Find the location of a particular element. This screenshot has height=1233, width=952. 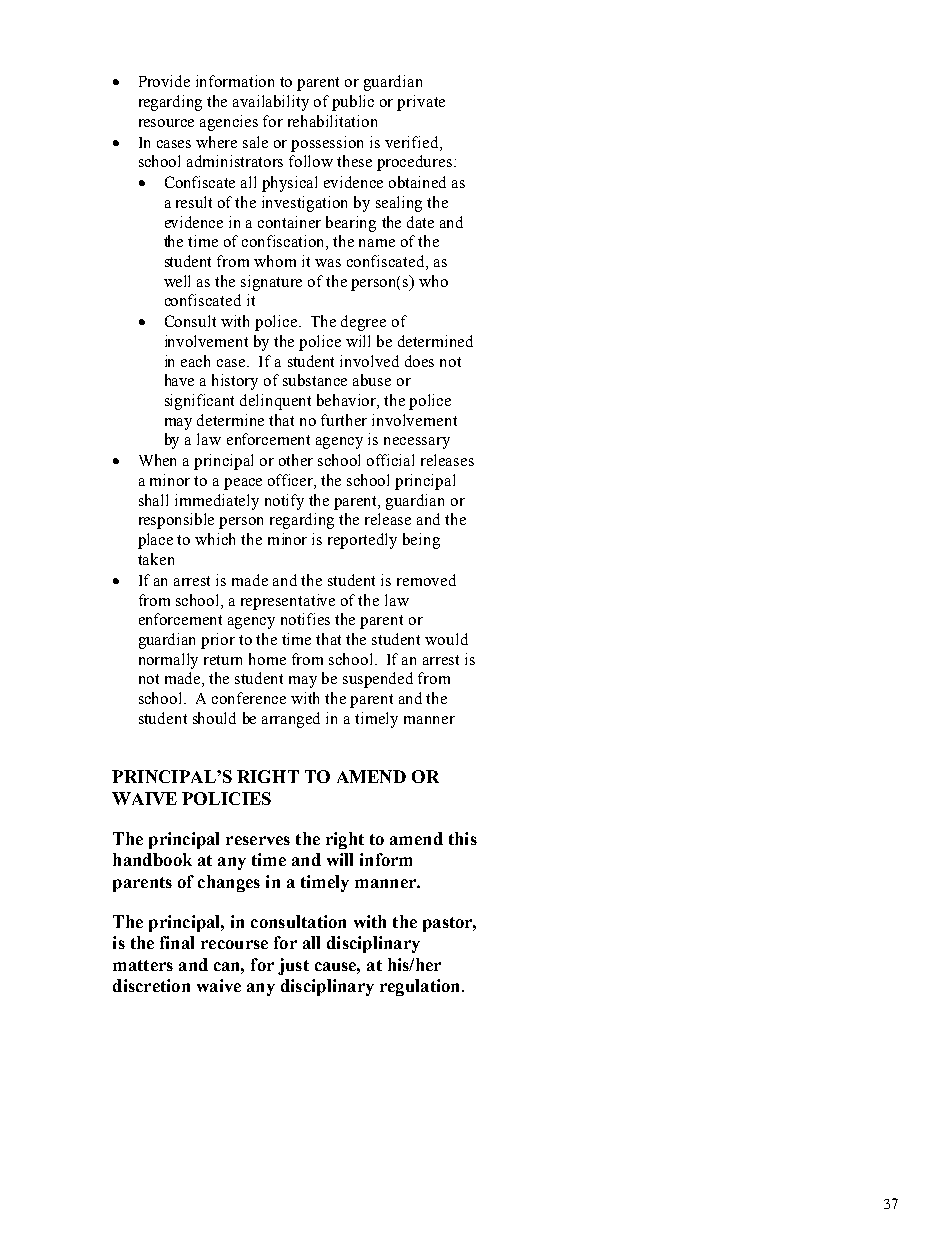

resource is located at coordinates (166, 123).
